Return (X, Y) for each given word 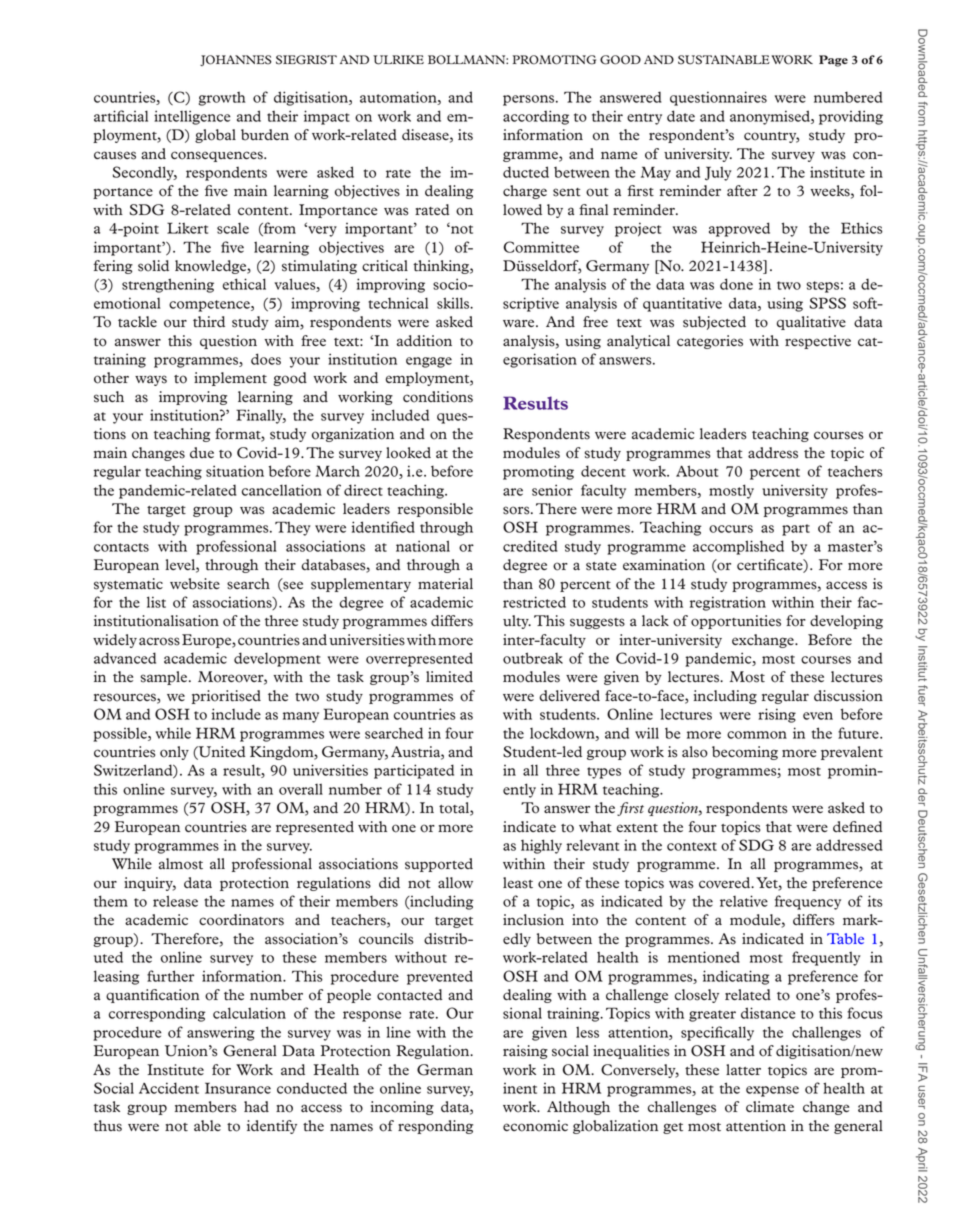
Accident (169, 1088)
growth (222, 98)
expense (772, 1091)
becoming (745, 753)
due (202, 452)
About (697, 471)
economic (535, 1126)
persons (530, 100)
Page (833, 61)
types (604, 773)
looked (408, 453)
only (174, 753)
